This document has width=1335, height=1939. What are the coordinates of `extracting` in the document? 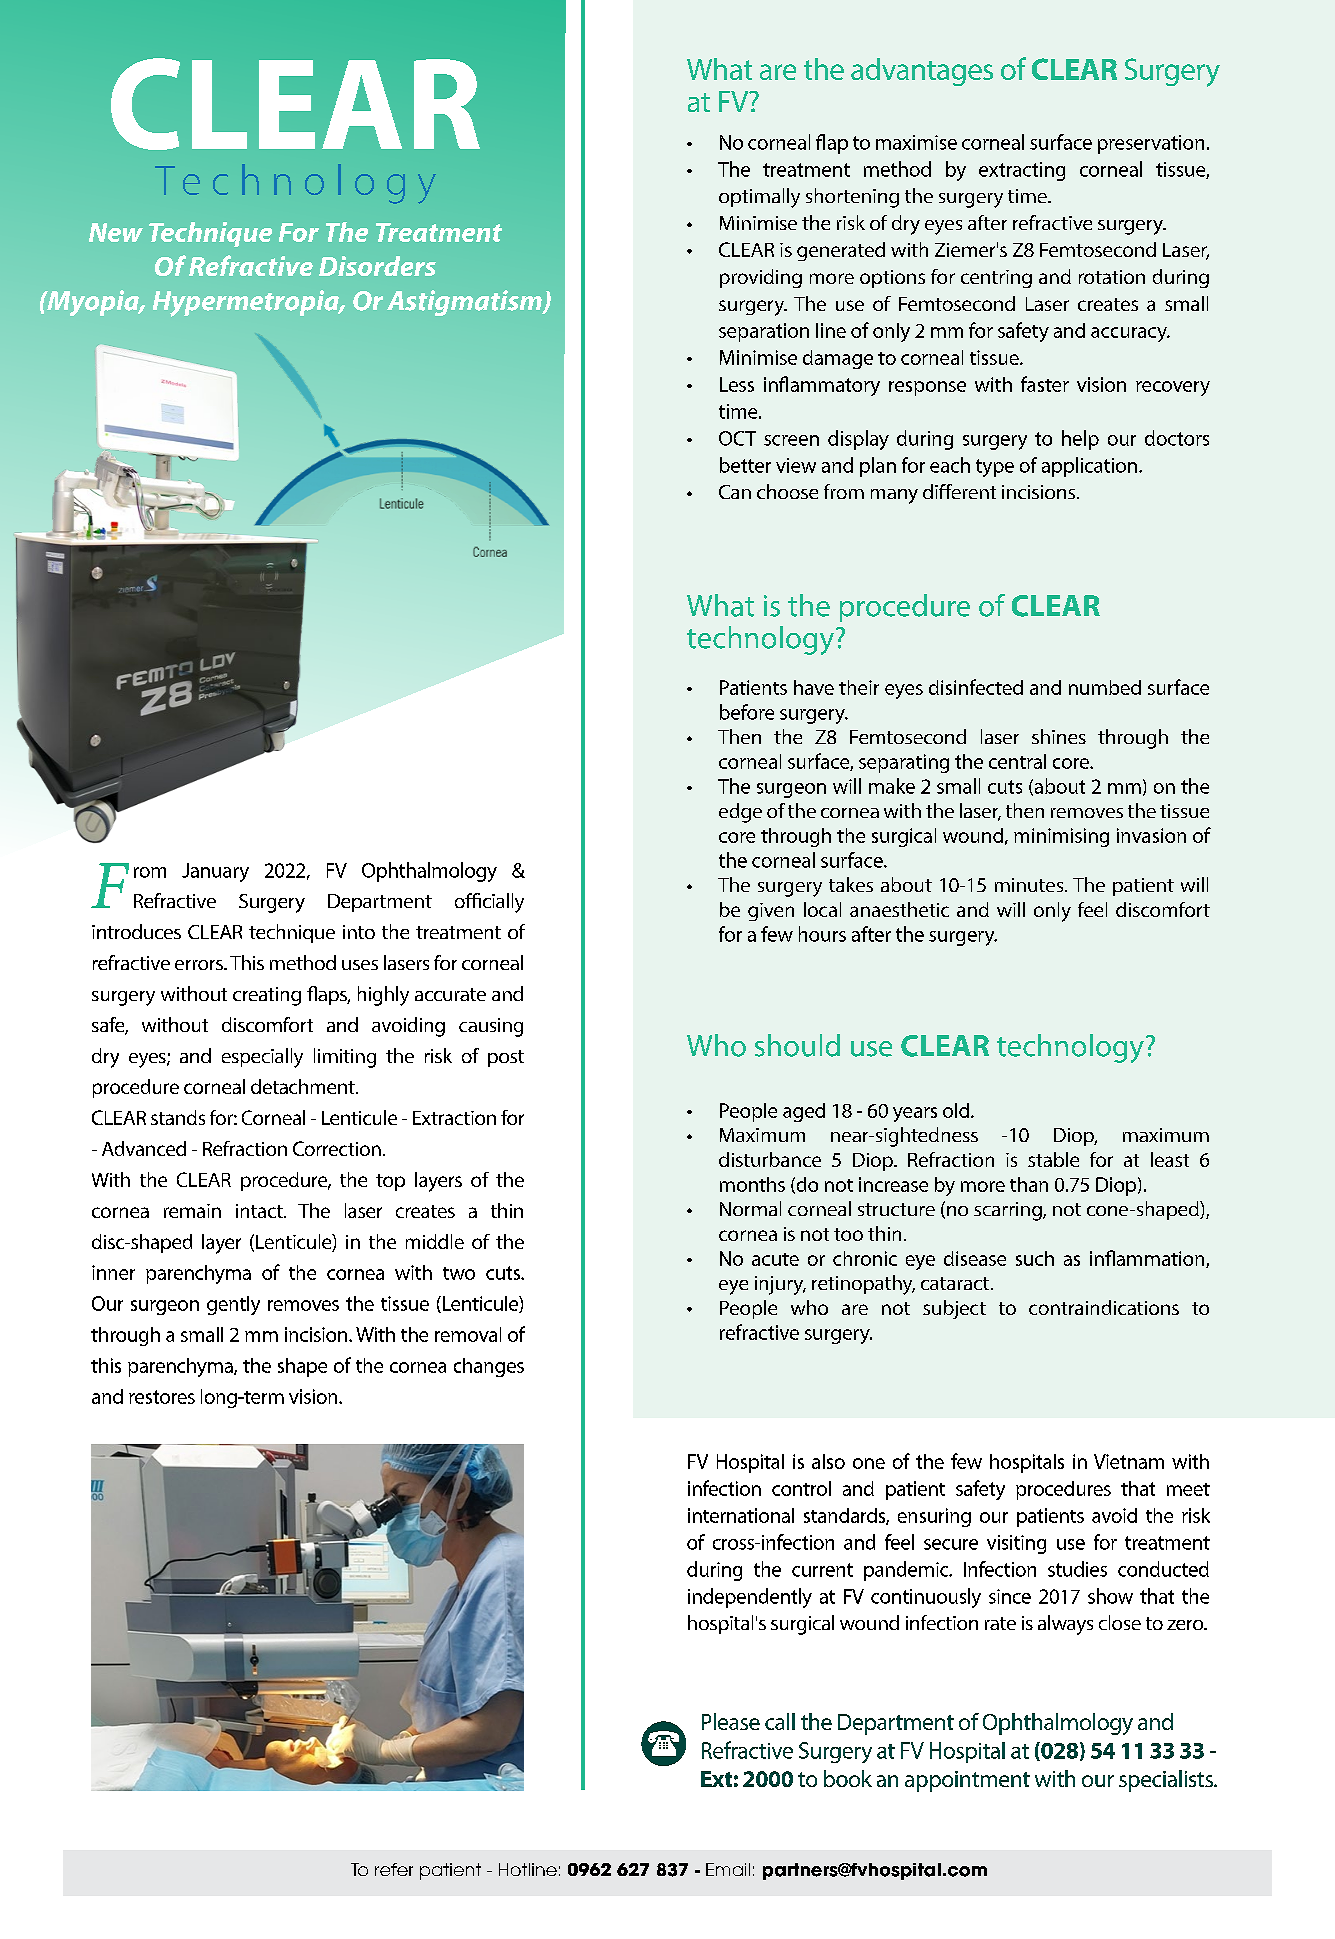 It's located at (1022, 171).
